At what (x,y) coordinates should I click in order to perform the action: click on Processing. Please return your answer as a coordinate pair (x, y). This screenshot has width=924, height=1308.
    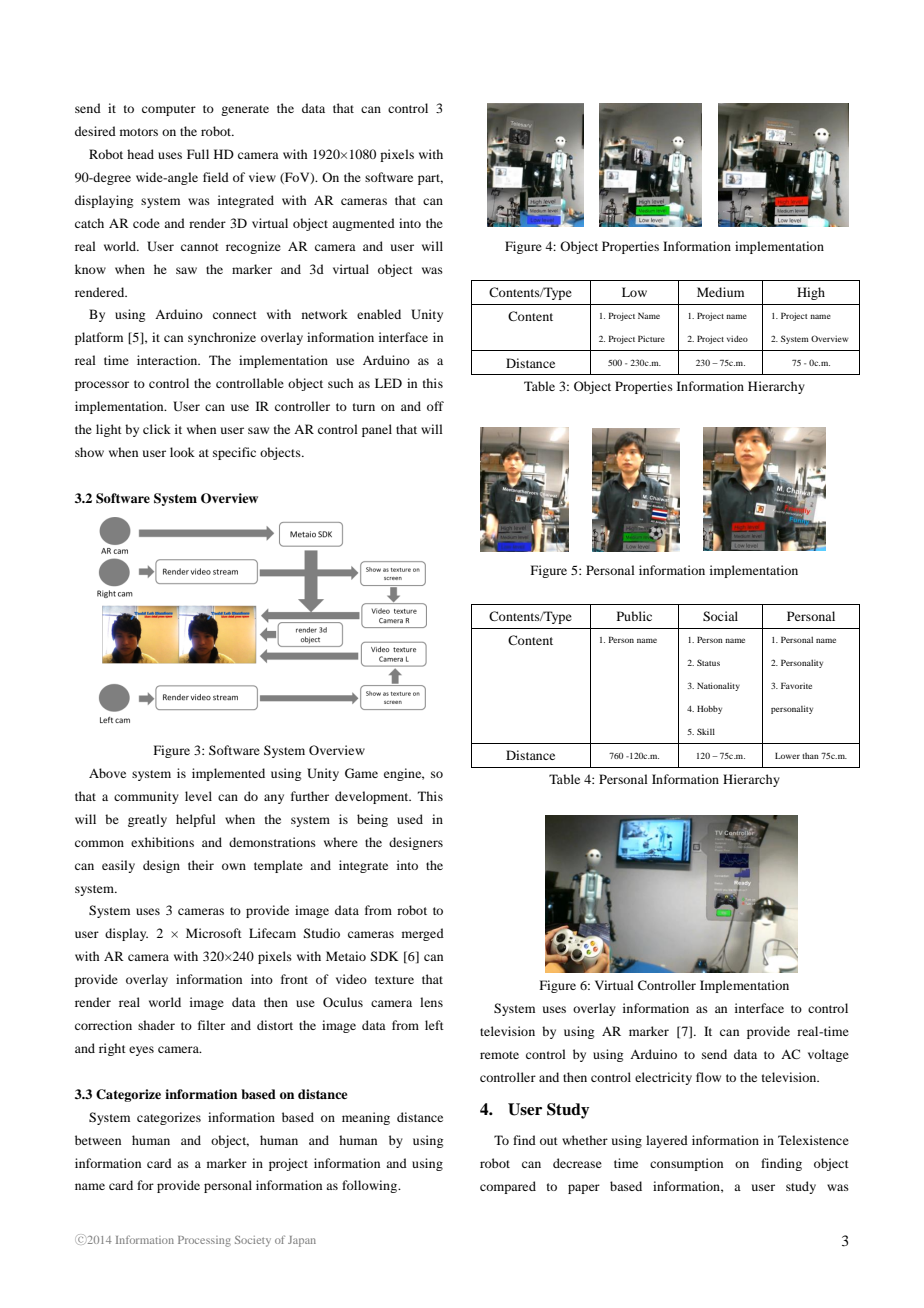
    Looking at the image, I should click on (204, 1241).
